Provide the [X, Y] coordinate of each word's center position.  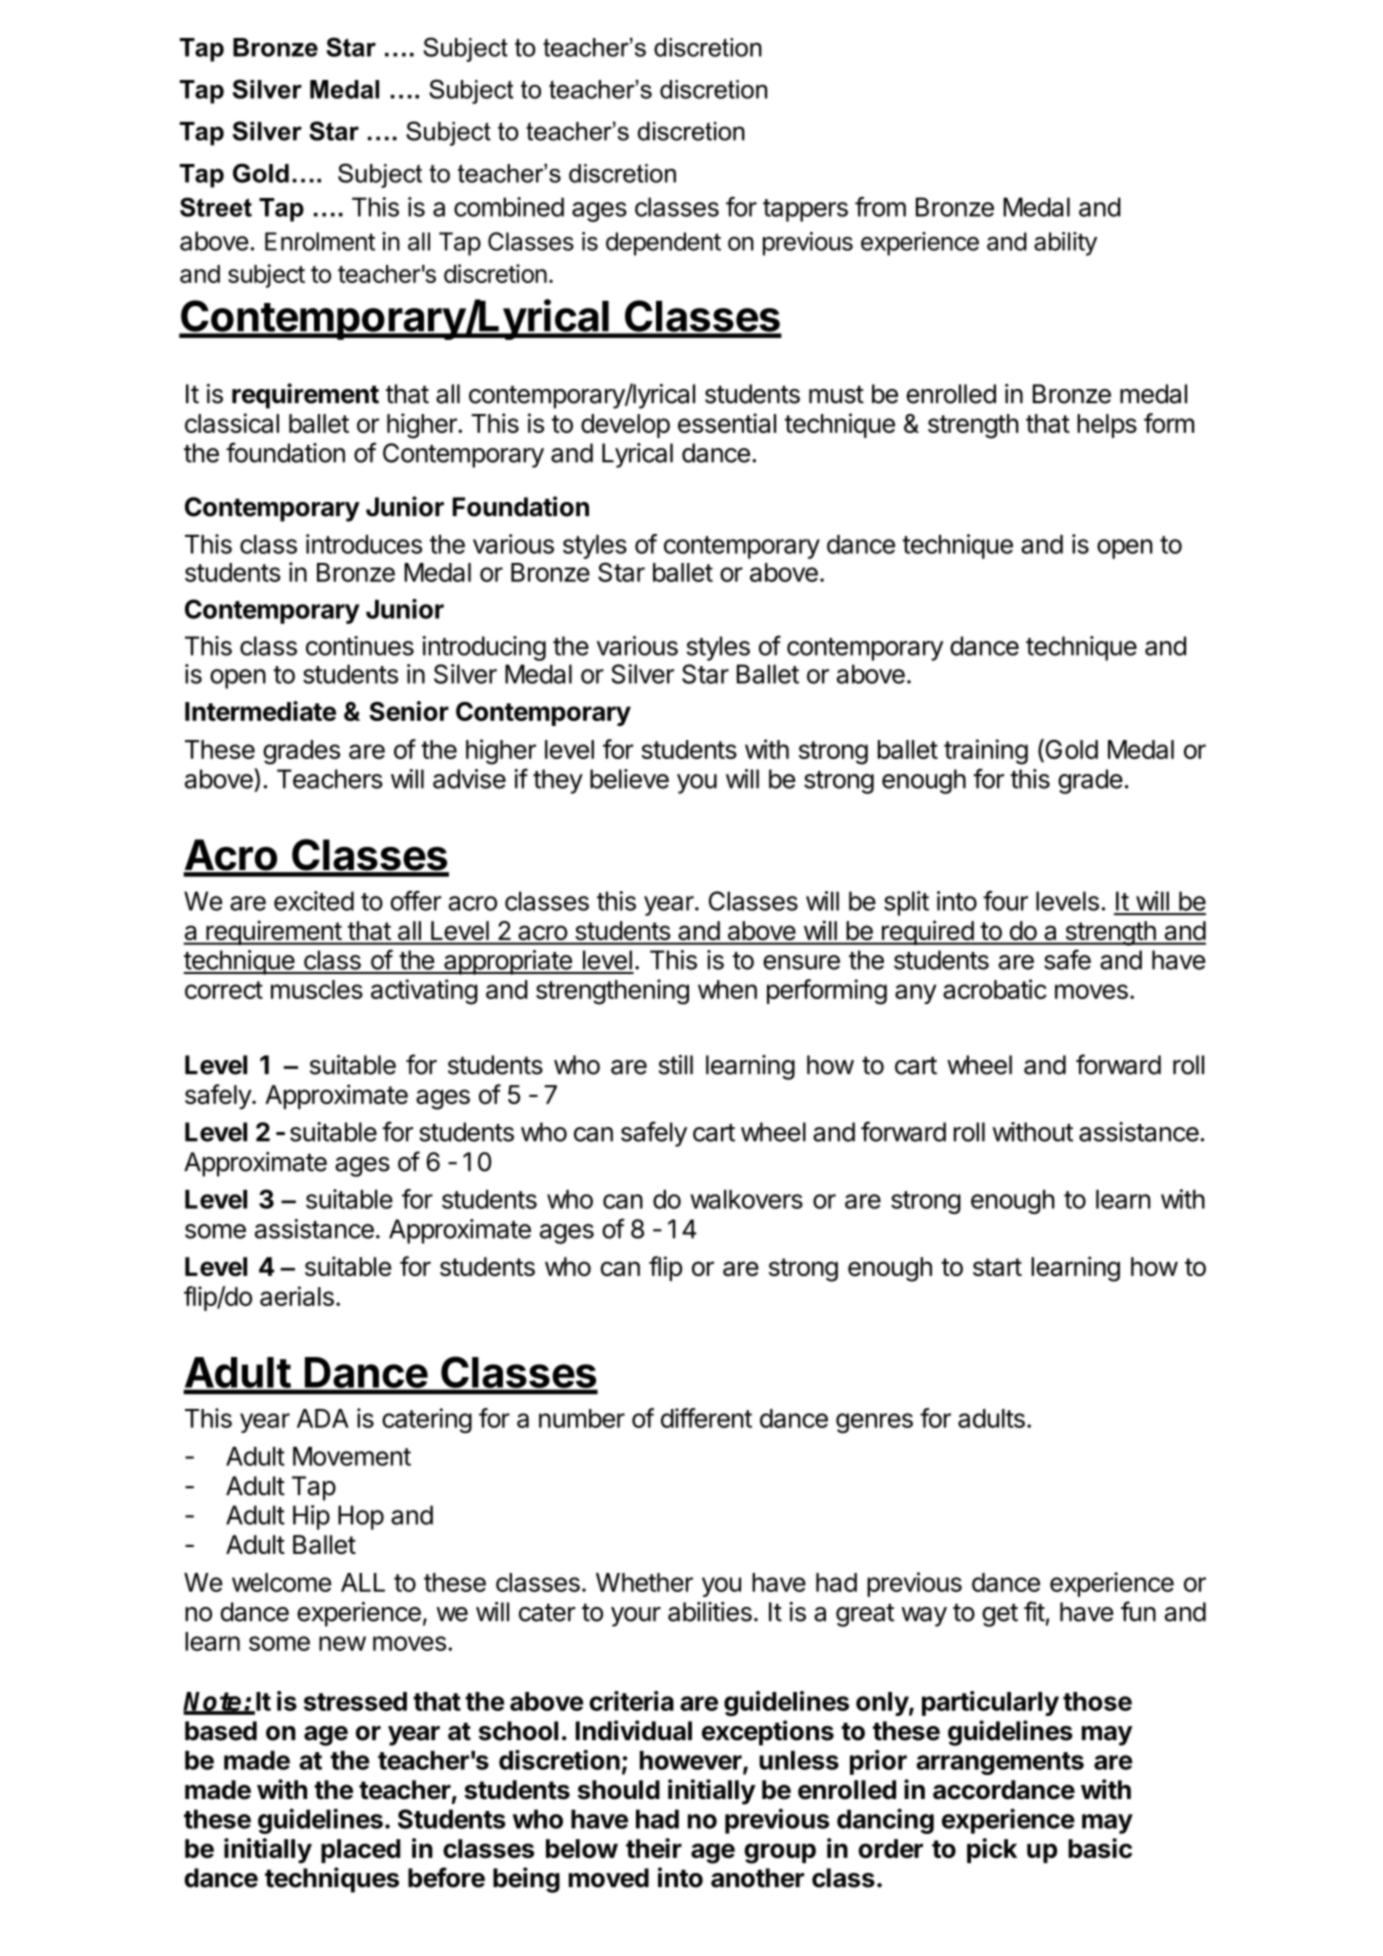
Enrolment [320, 241]
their [654, 1848]
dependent [663, 244]
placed [360, 1851]
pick [992, 1850]
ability [1065, 244]
